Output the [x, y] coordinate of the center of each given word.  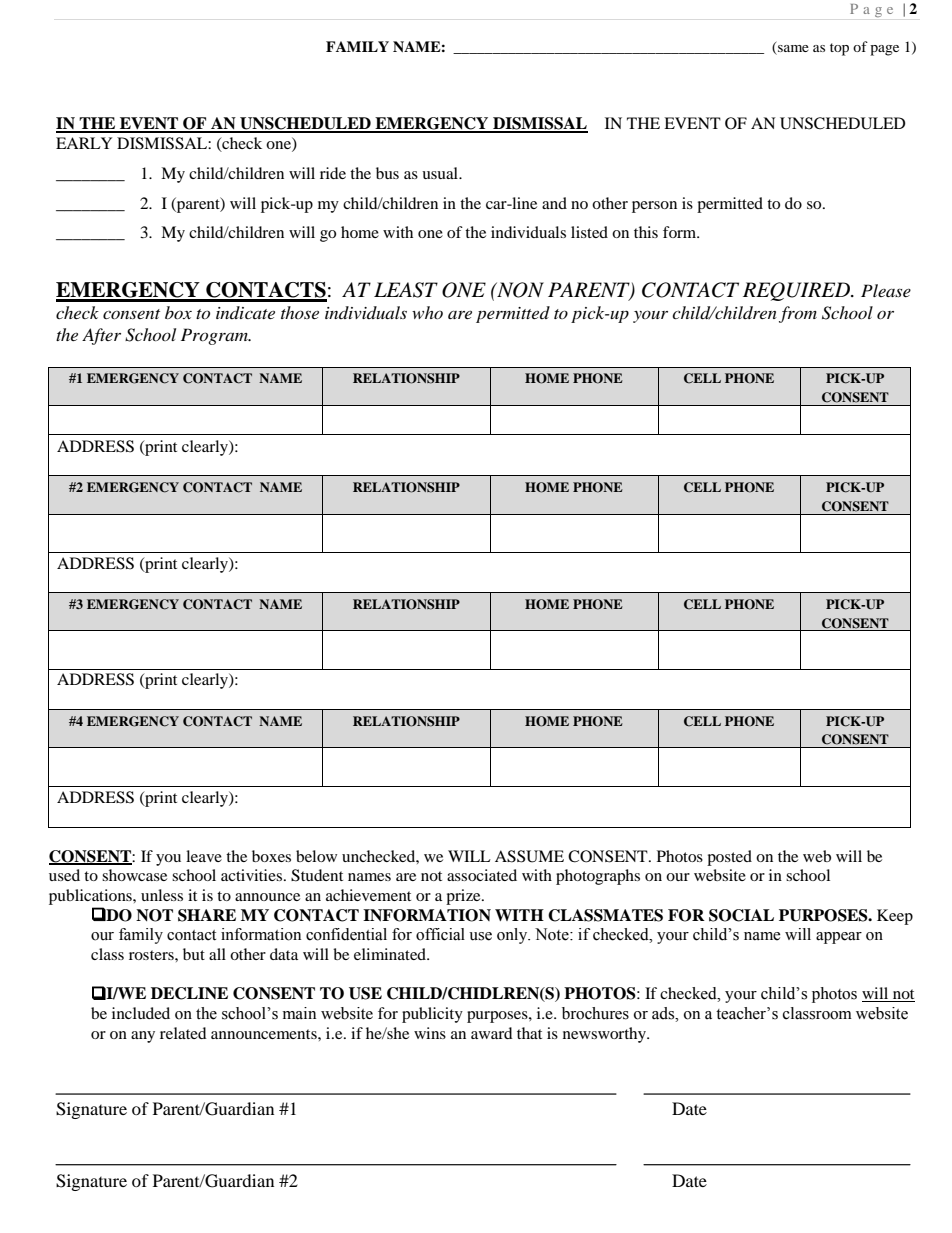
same [792, 50]
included [141, 1013]
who [427, 312]
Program [215, 336]
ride [333, 173]
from [798, 314]
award [492, 1033]
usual [441, 173]
